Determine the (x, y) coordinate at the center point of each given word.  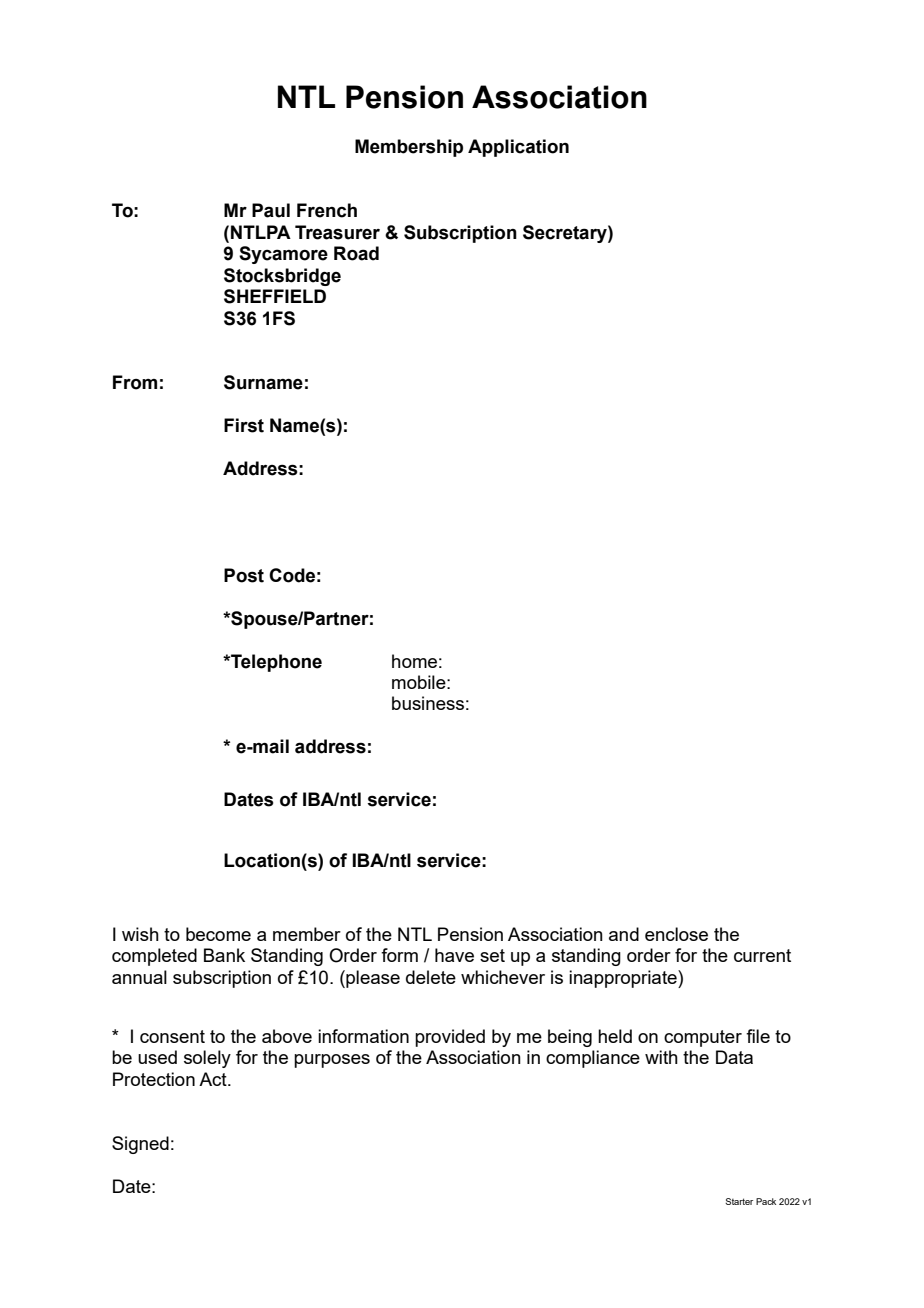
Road (356, 253)
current (762, 955)
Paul (271, 210)
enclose (676, 934)
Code (292, 575)
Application (518, 148)
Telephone (275, 663)
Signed (140, 1145)
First (244, 425)
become (218, 934)
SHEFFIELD (275, 296)
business (428, 703)
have (454, 955)
